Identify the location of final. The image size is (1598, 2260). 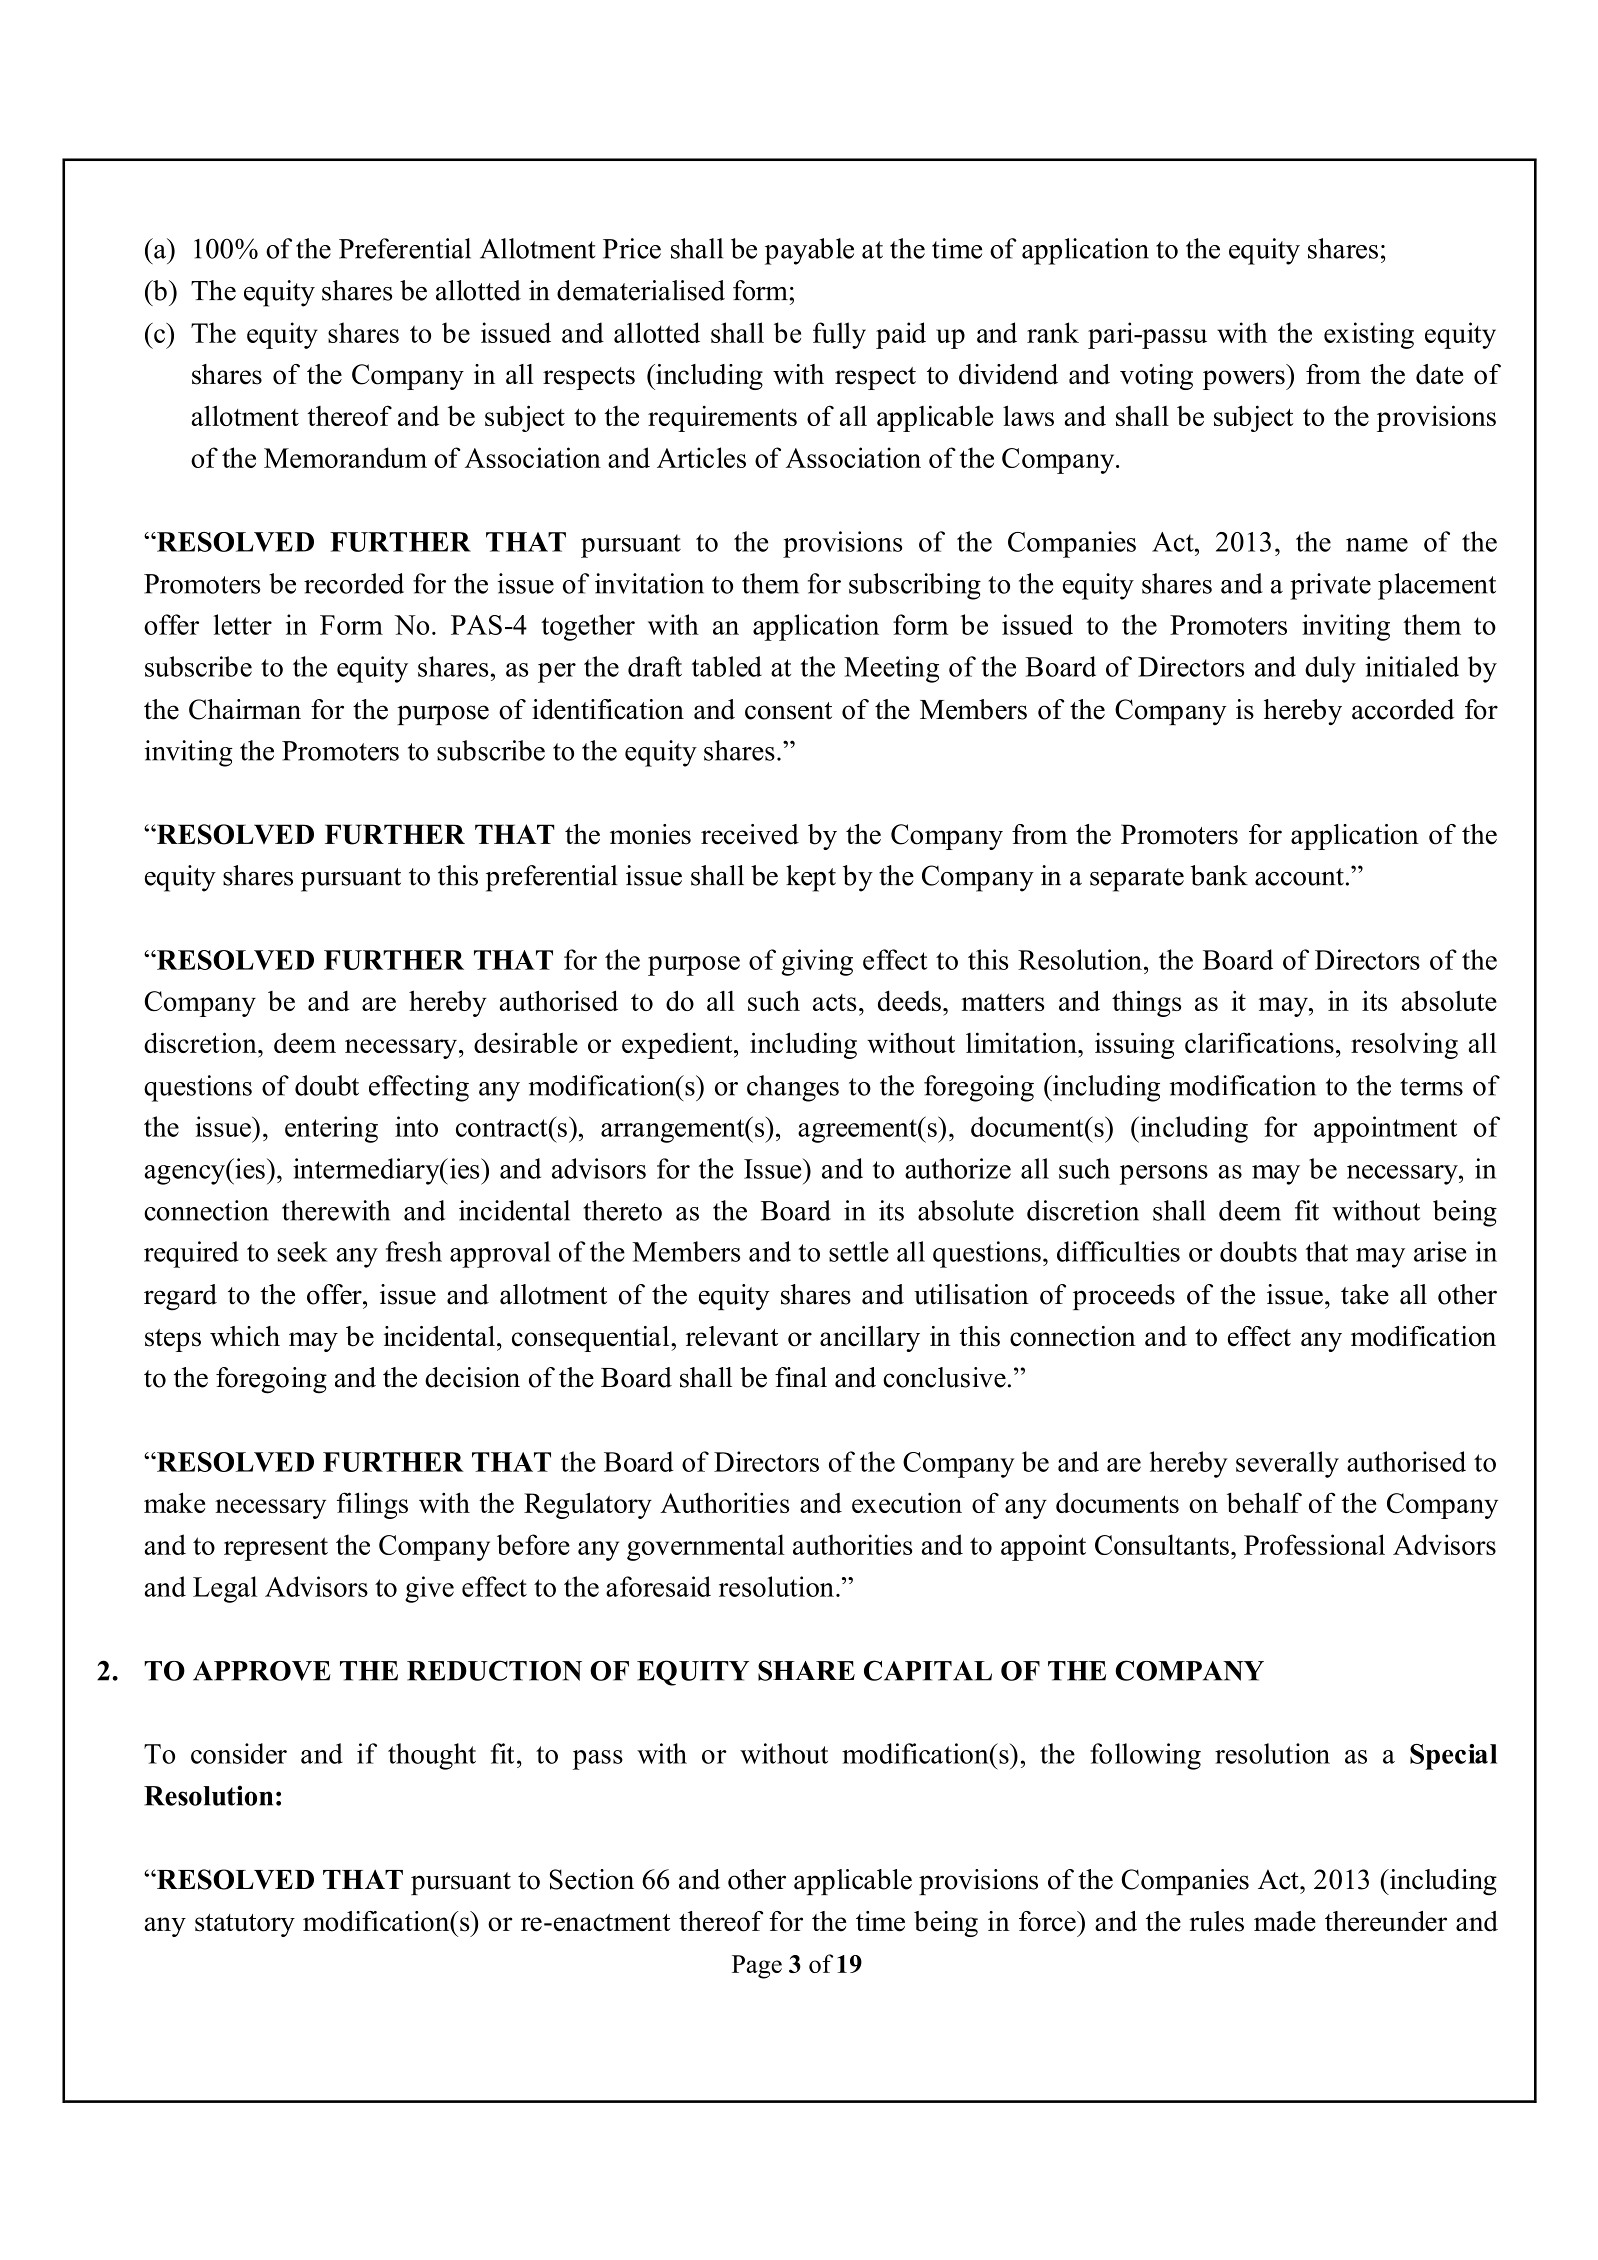
(801, 1377).
